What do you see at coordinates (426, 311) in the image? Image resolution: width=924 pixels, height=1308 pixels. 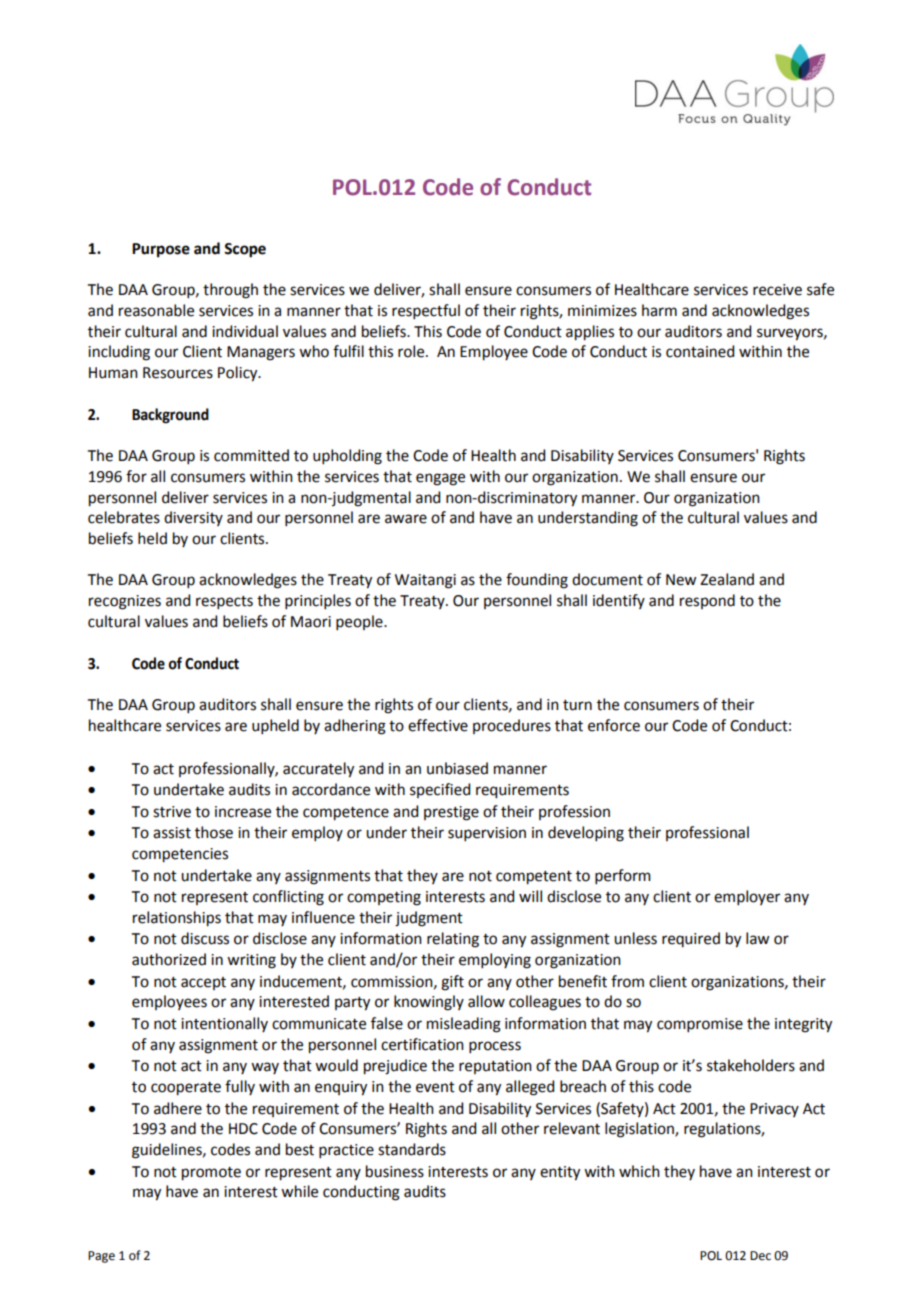 I see `respectful` at bounding box center [426, 311].
